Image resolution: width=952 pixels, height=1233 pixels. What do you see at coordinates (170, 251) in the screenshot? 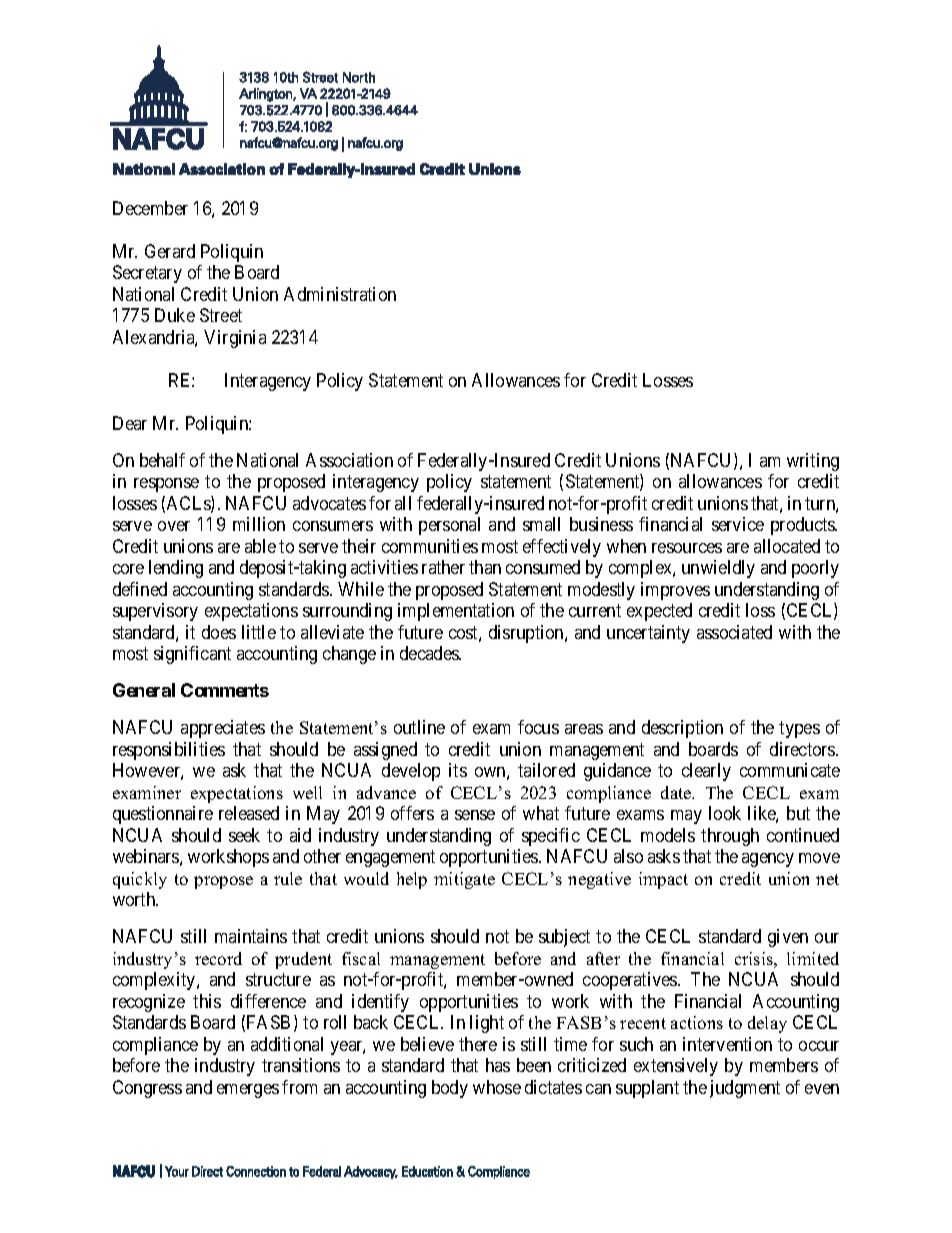
I see `Gerard` at bounding box center [170, 251].
